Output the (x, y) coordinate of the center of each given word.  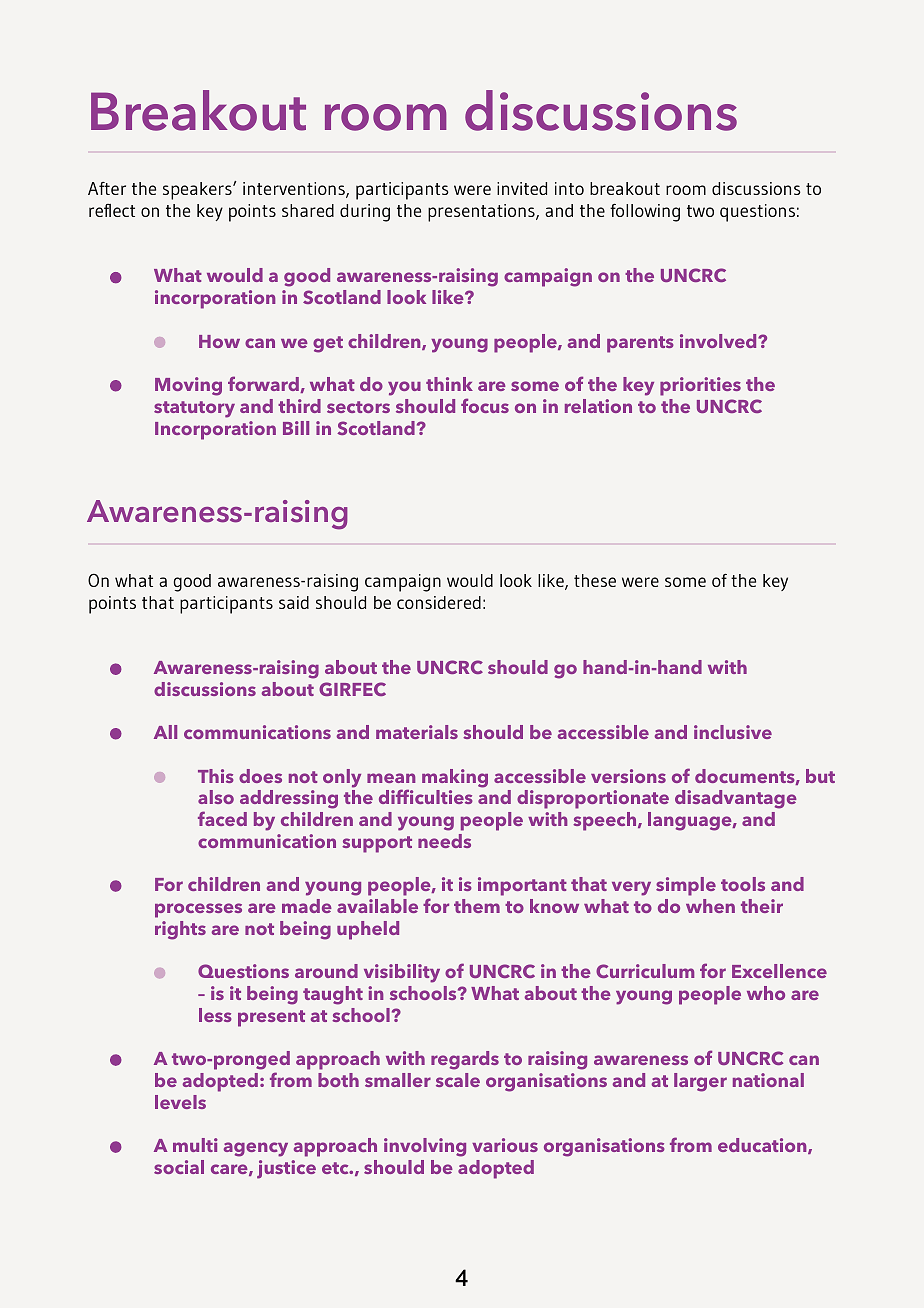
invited (522, 188)
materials (417, 732)
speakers (198, 191)
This (216, 776)
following (645, 213)
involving (425, 1147)
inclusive (733, 732)
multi (195, 1145)
